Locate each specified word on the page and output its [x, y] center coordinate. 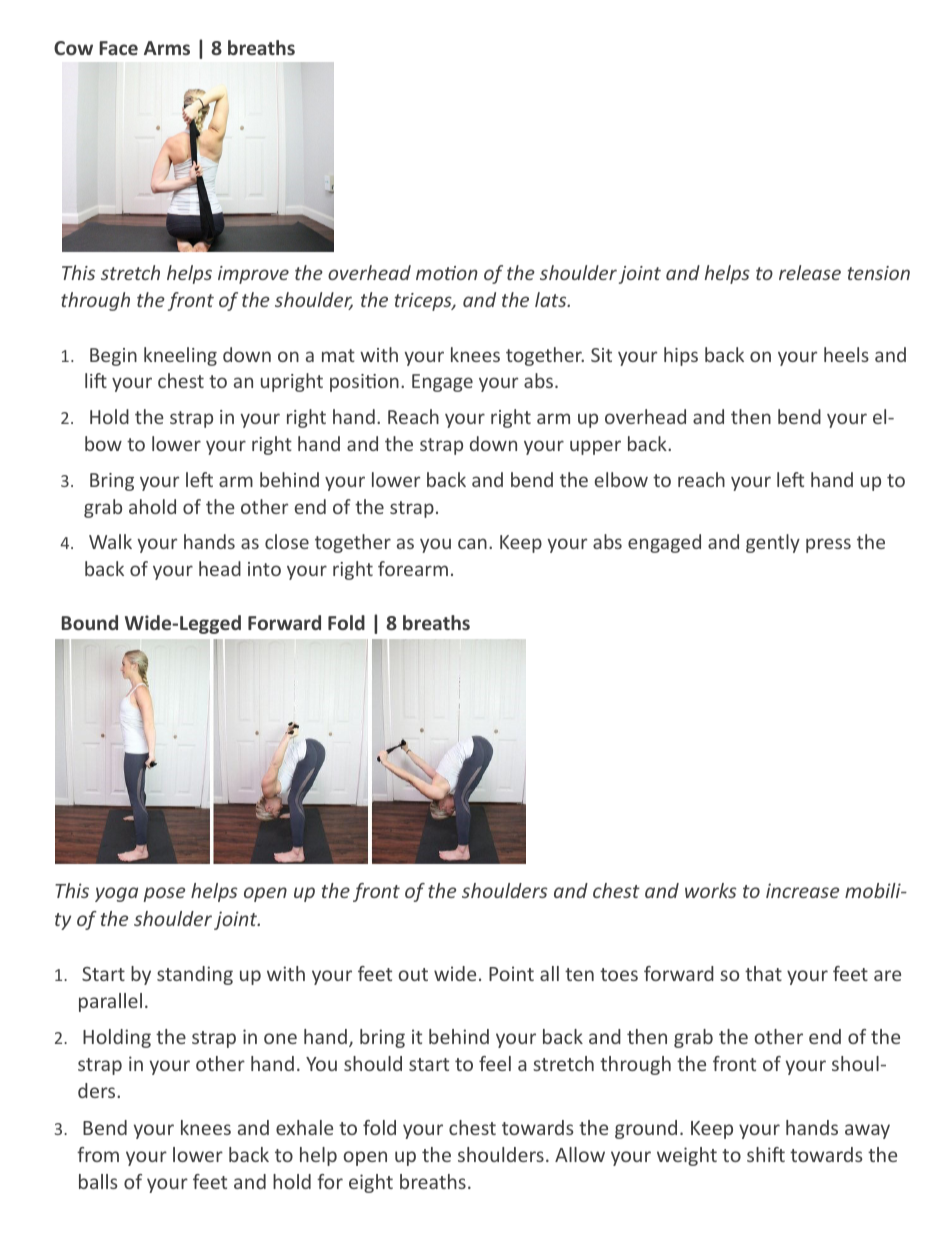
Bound [89, 622]
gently [773, 543]
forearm [413, 568]
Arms [167, 48]
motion [447, 273]
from [98, 1154]
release [810, 272]
